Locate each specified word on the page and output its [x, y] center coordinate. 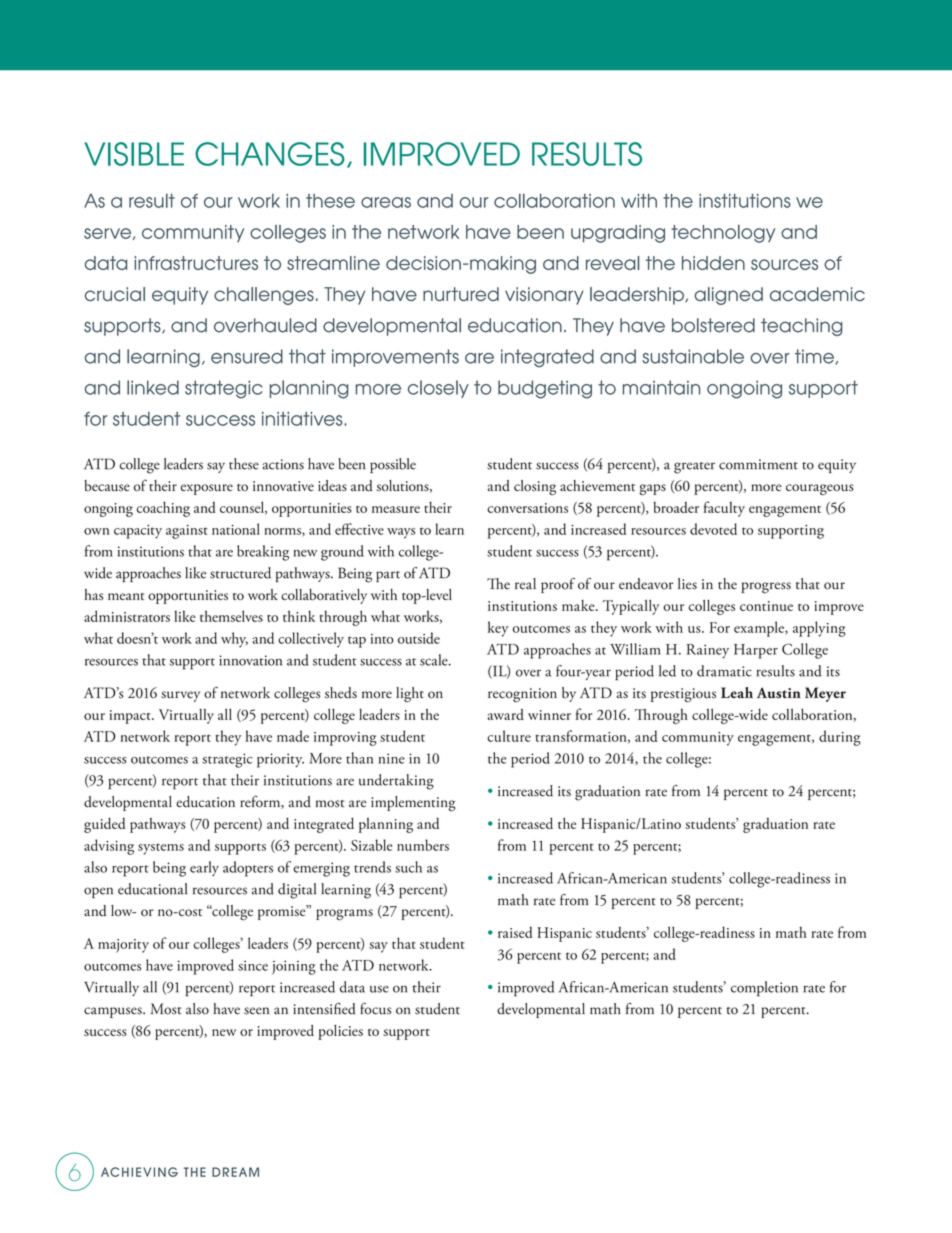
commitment [758, 464]
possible [393, 465]
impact [131, 717]
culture [509, 736]
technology [723, 234]
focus [375, 1008]
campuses [114, 1012]
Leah [737, 692]
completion [764, 989]
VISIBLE [134, 154]
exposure [206, 489]
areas [386, 202]
